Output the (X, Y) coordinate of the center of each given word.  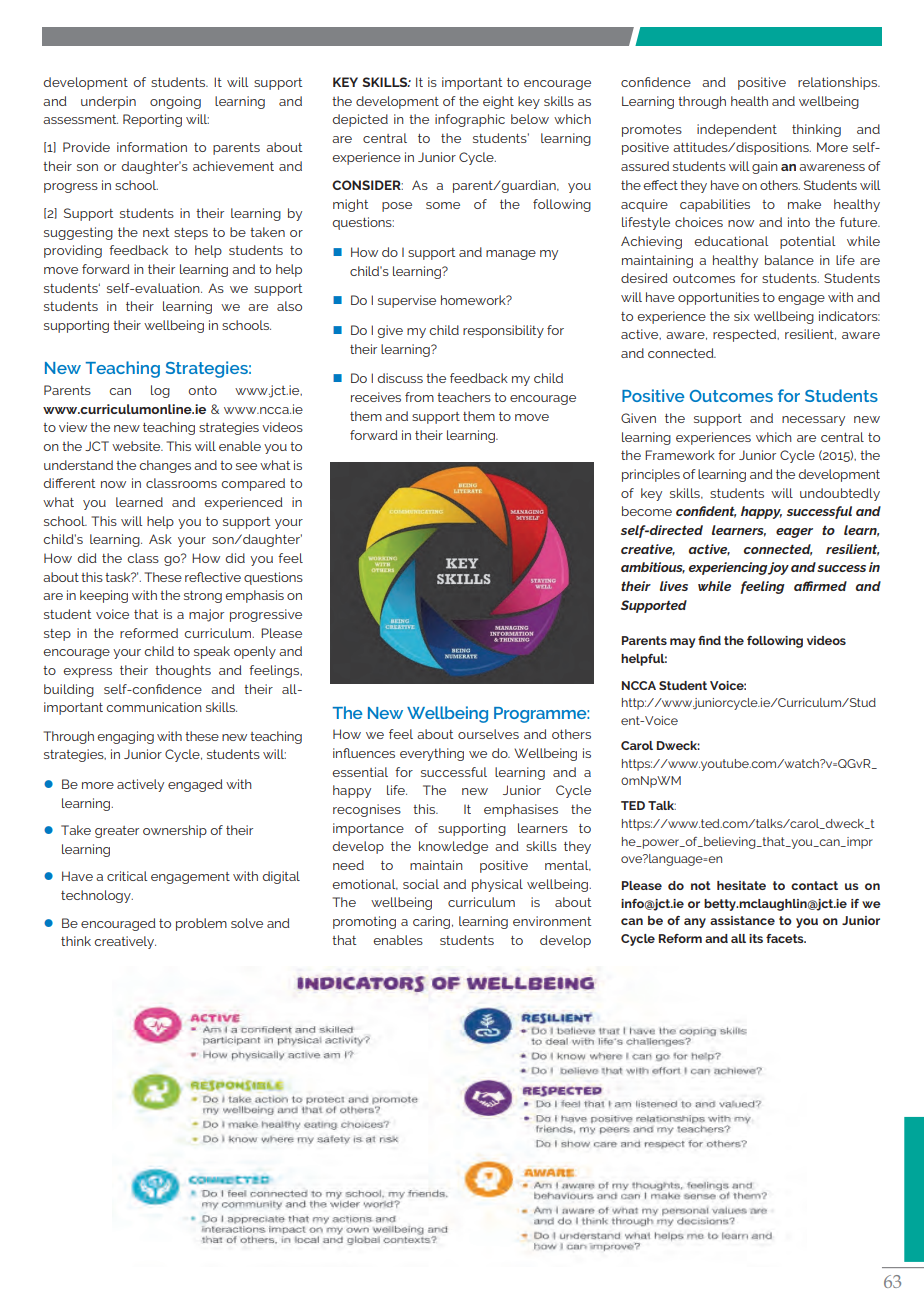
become (647, 511)
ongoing (175, 102)
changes (165, 466)
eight (498, 102)
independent (737, 130)
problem (201, 924)
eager (794, 533)
